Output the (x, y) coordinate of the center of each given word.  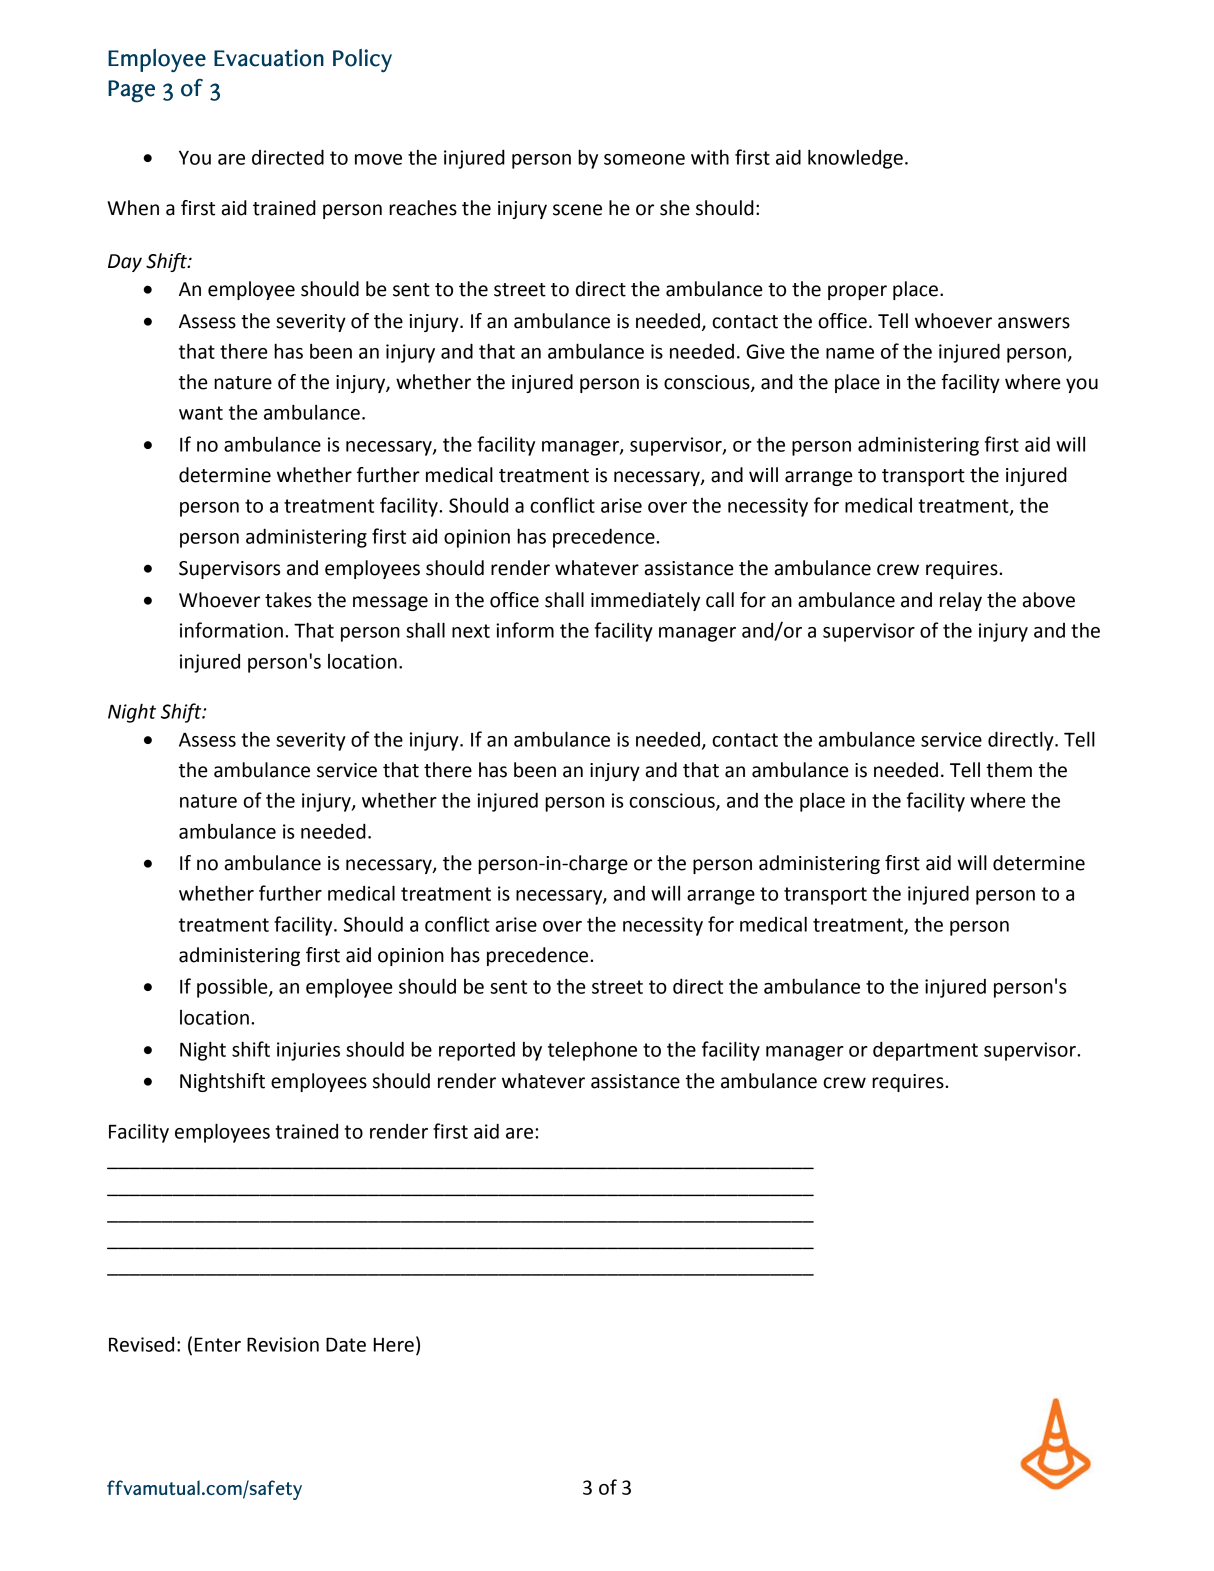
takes (288, 600)
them (1009, 770)
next (471, 631)
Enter (218, 1344)
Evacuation (269, 58)
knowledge (855, 159)
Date (346, 1344)
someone (644, 159)
